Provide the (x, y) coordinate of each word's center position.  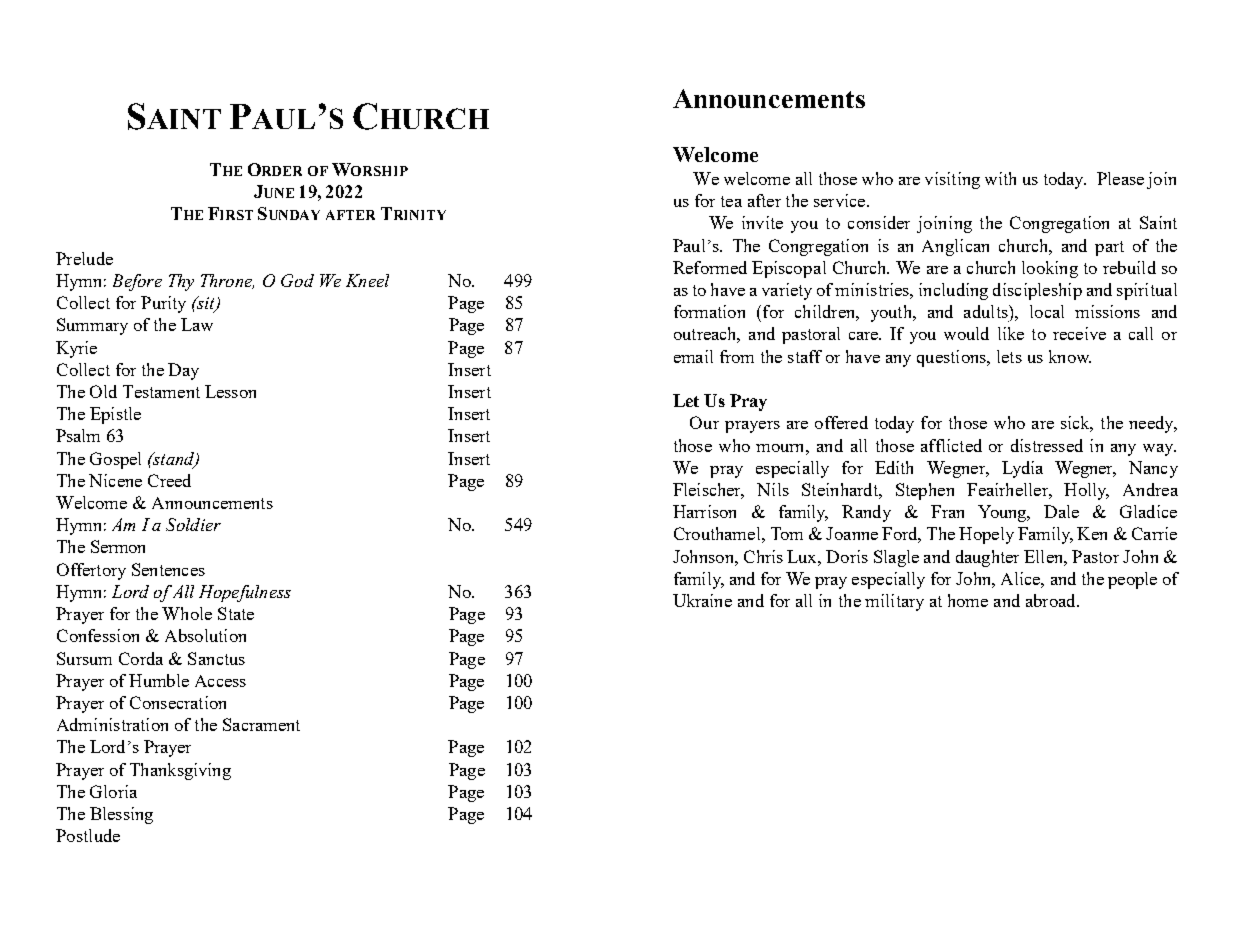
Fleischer (708, 491)
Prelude (84, 258)
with (1000, 178)
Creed (169, 480)
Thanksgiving (180, 771)
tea (731, 201)
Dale (1061, 511)
